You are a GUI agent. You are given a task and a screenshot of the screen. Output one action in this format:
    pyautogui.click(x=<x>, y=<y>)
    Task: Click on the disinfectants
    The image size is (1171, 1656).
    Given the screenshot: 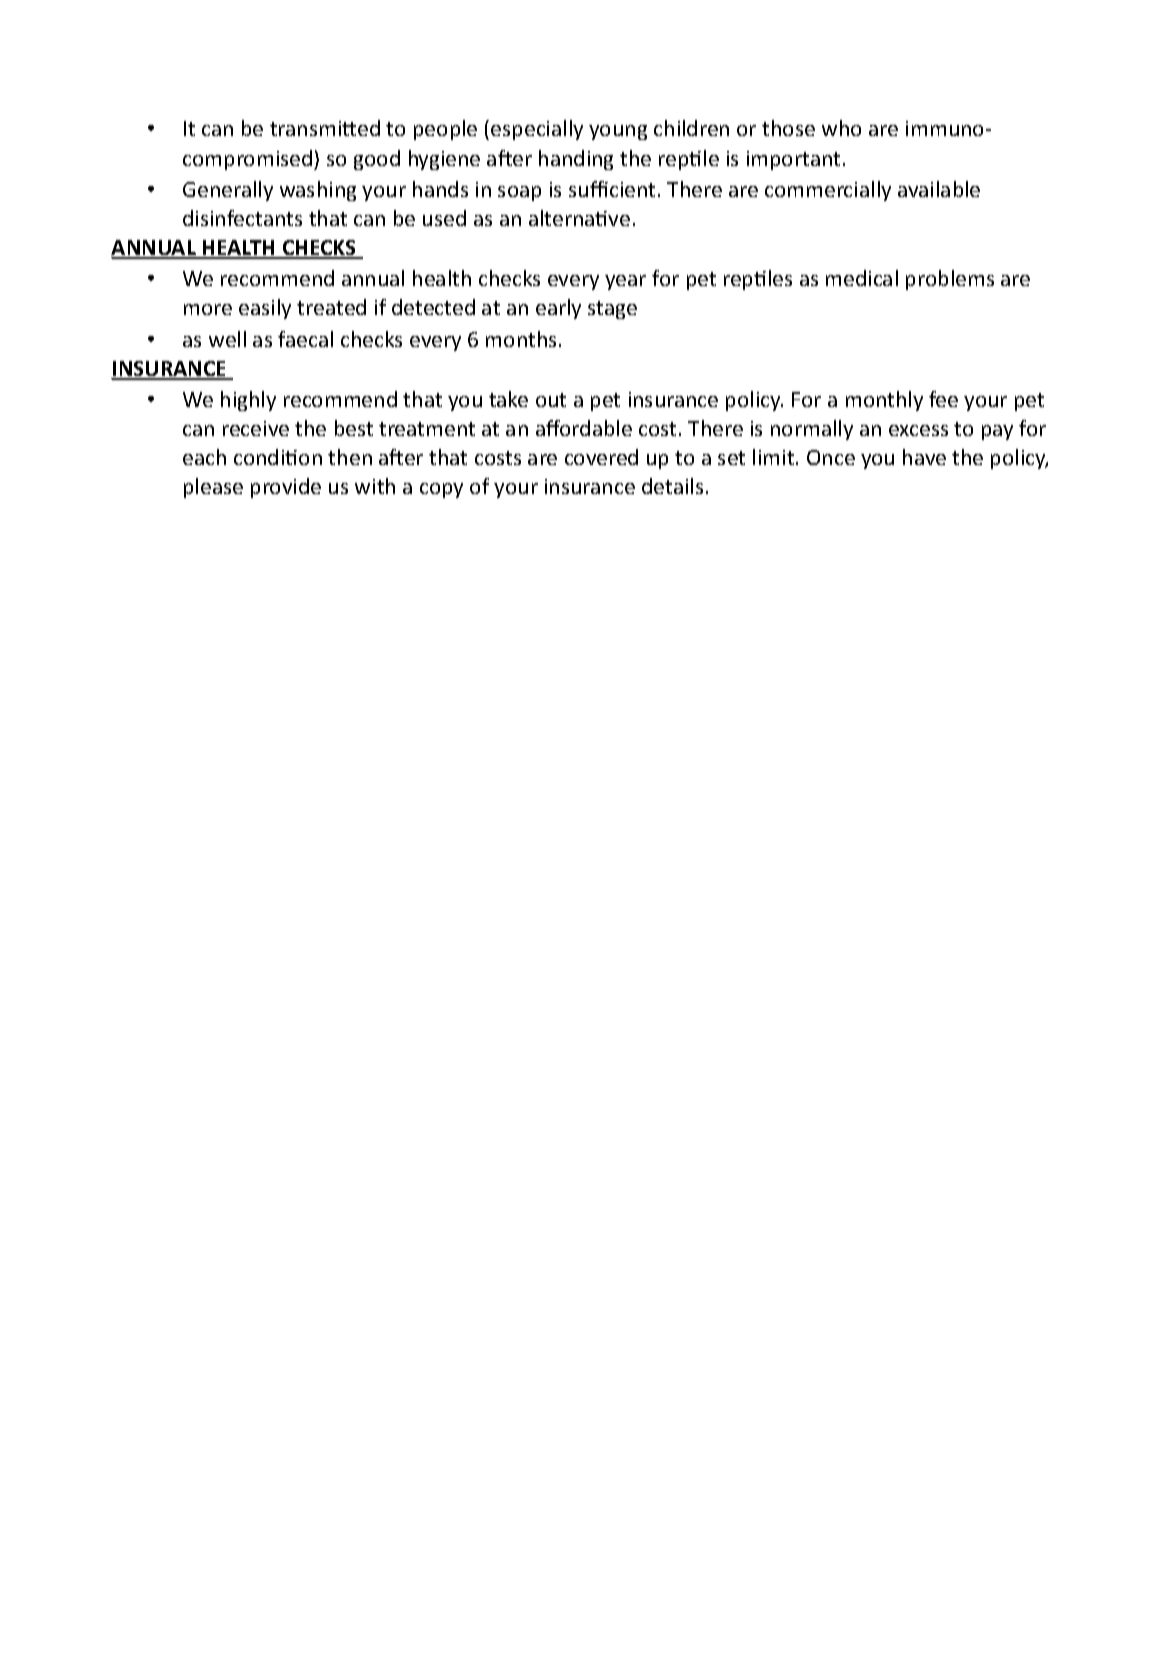 What is the action you would take?
    pyautogui.click(x=242, y=218)
